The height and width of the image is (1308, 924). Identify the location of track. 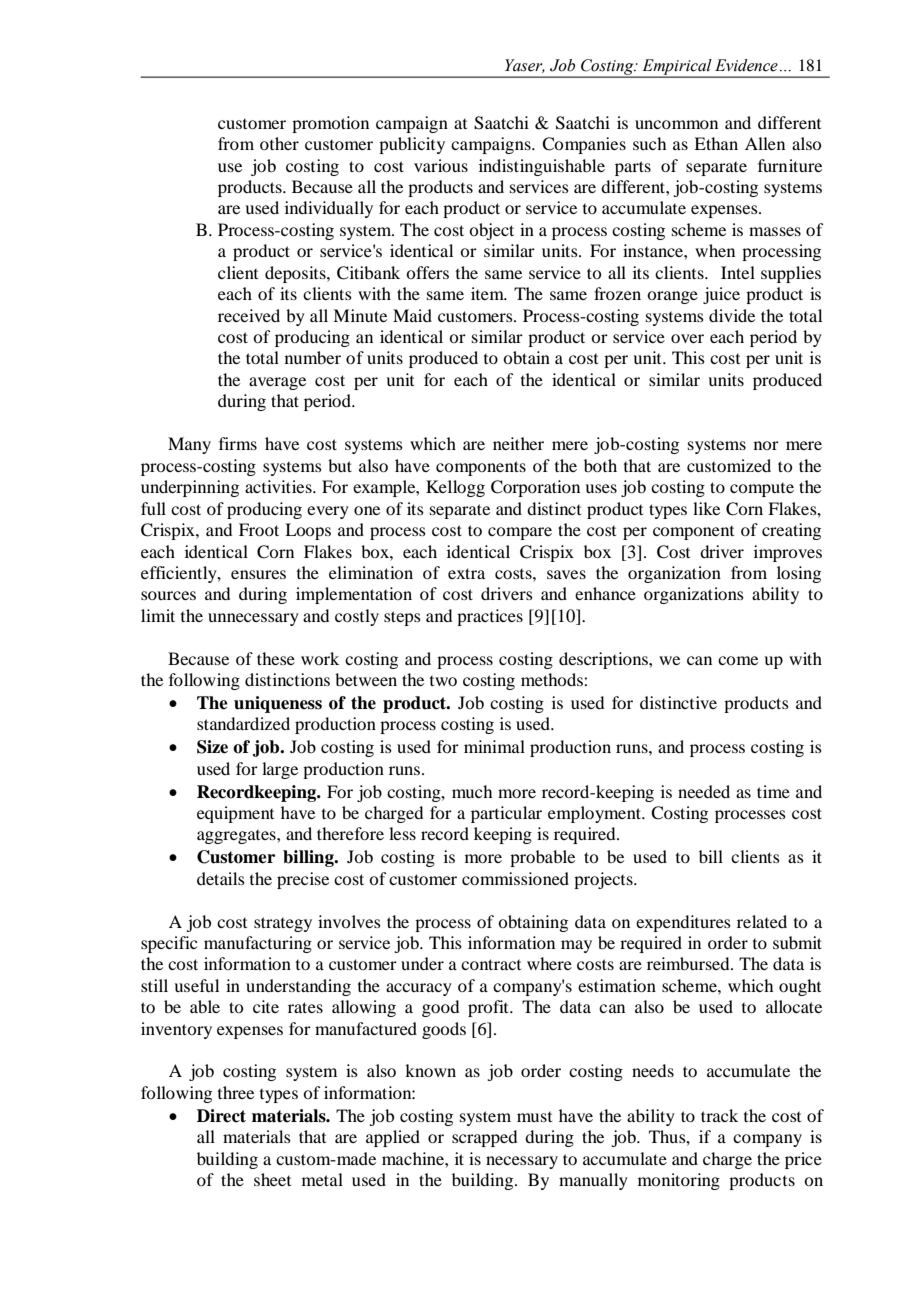
(719, 1115).
